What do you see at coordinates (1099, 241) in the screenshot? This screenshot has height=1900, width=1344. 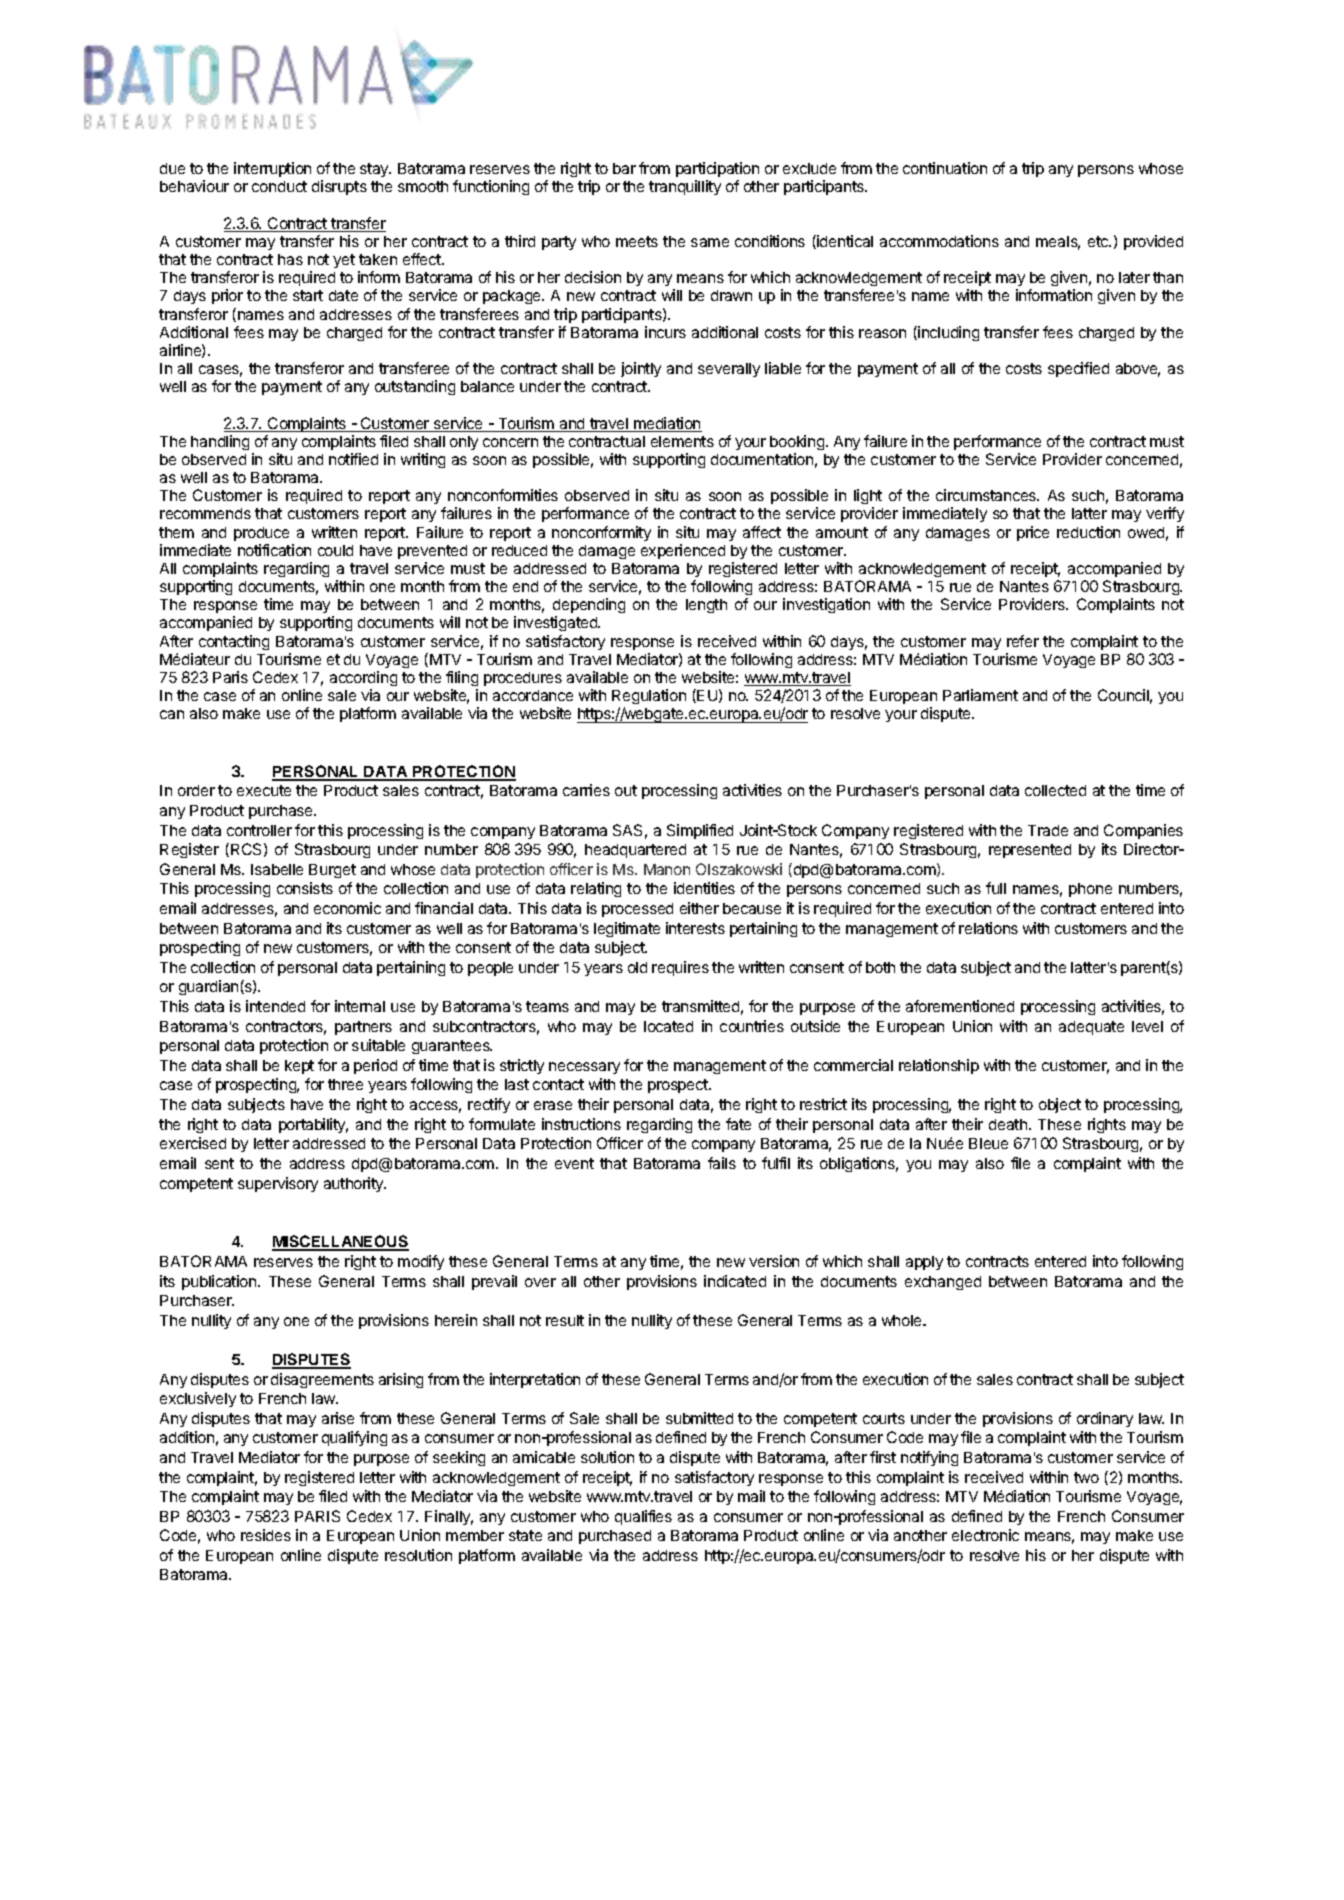 I see `etc` at bounding box center [1099, 241].
